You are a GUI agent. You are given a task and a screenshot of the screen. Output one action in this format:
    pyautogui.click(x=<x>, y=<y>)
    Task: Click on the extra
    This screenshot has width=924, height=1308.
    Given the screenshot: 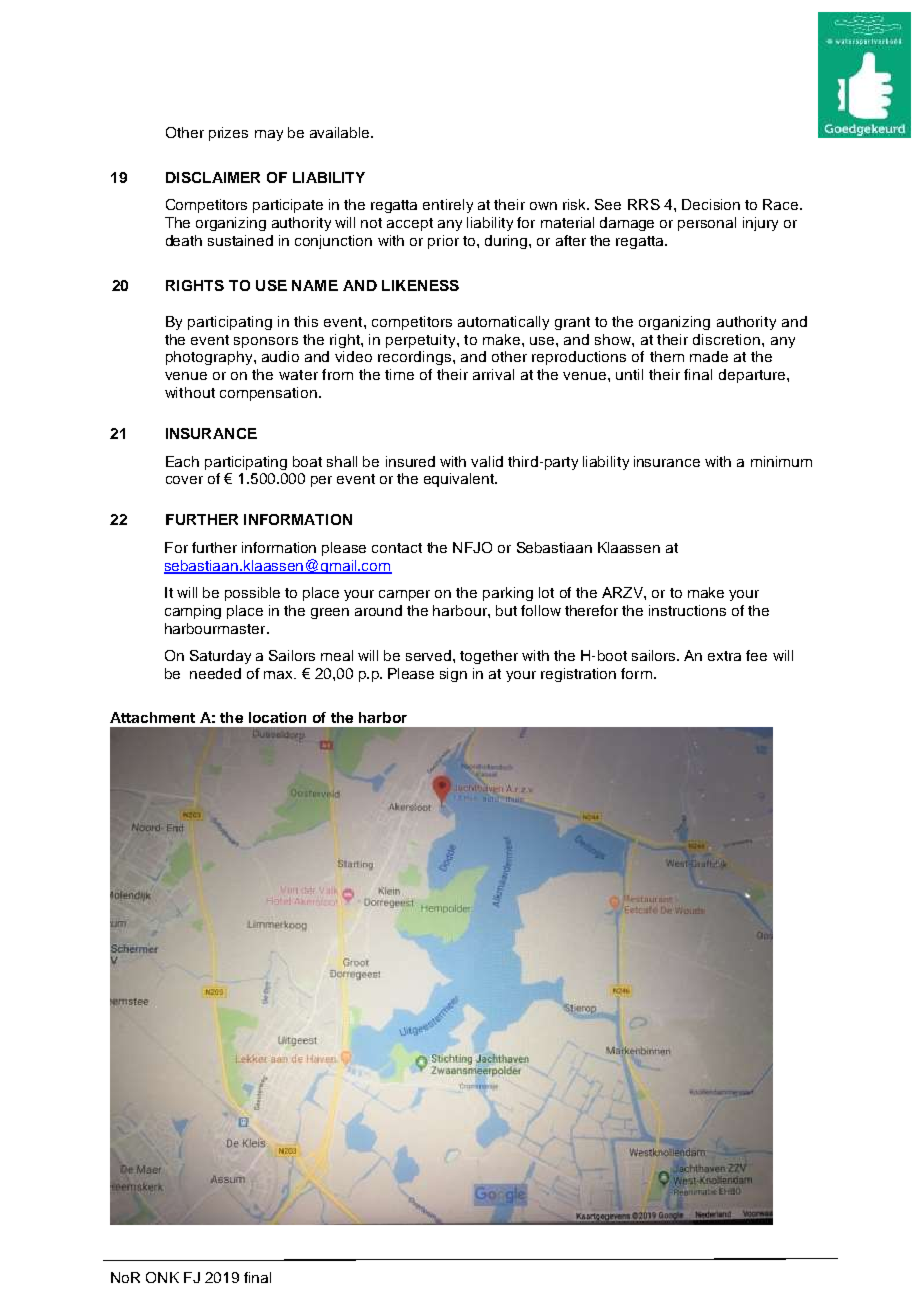 What is the action you would take?
    pyautogui.click(x=724, y=656)
